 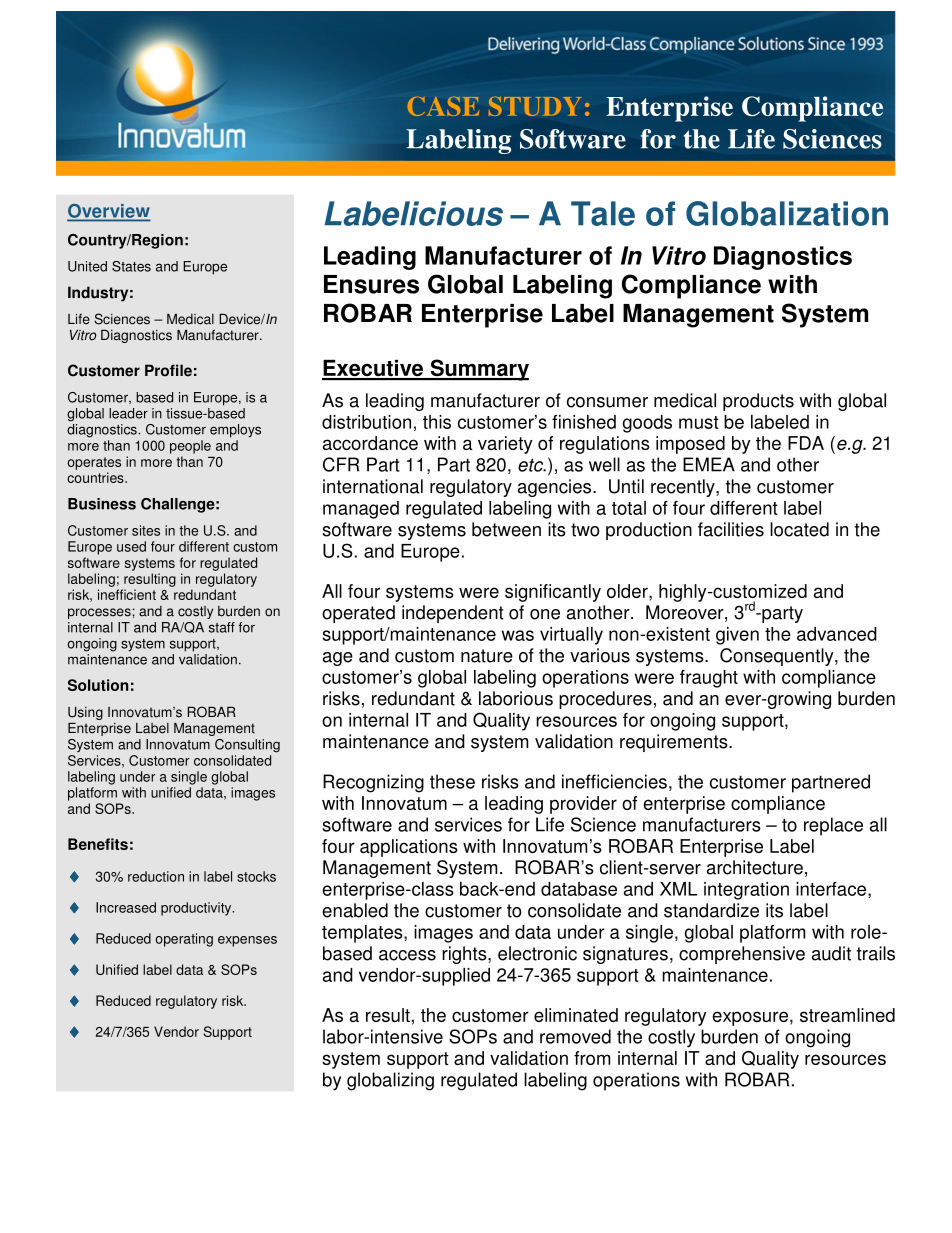 What do you see at coordinates (443, 106) in the screenshot?
I see `CASE` at bounding box center [443, 106].
